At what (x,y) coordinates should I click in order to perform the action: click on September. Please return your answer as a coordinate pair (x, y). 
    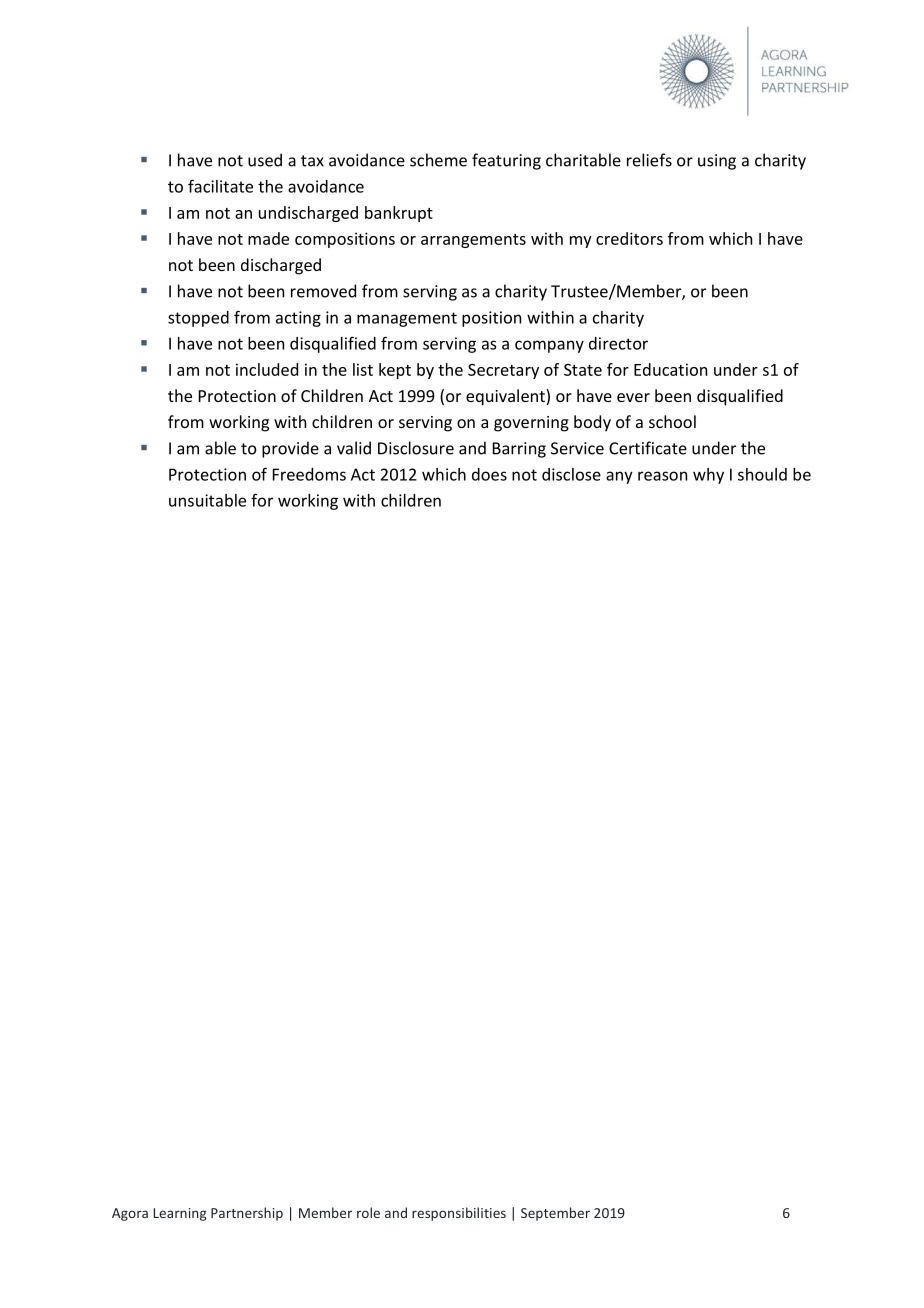
    Looking at the image, I should click on (555, 1214).
